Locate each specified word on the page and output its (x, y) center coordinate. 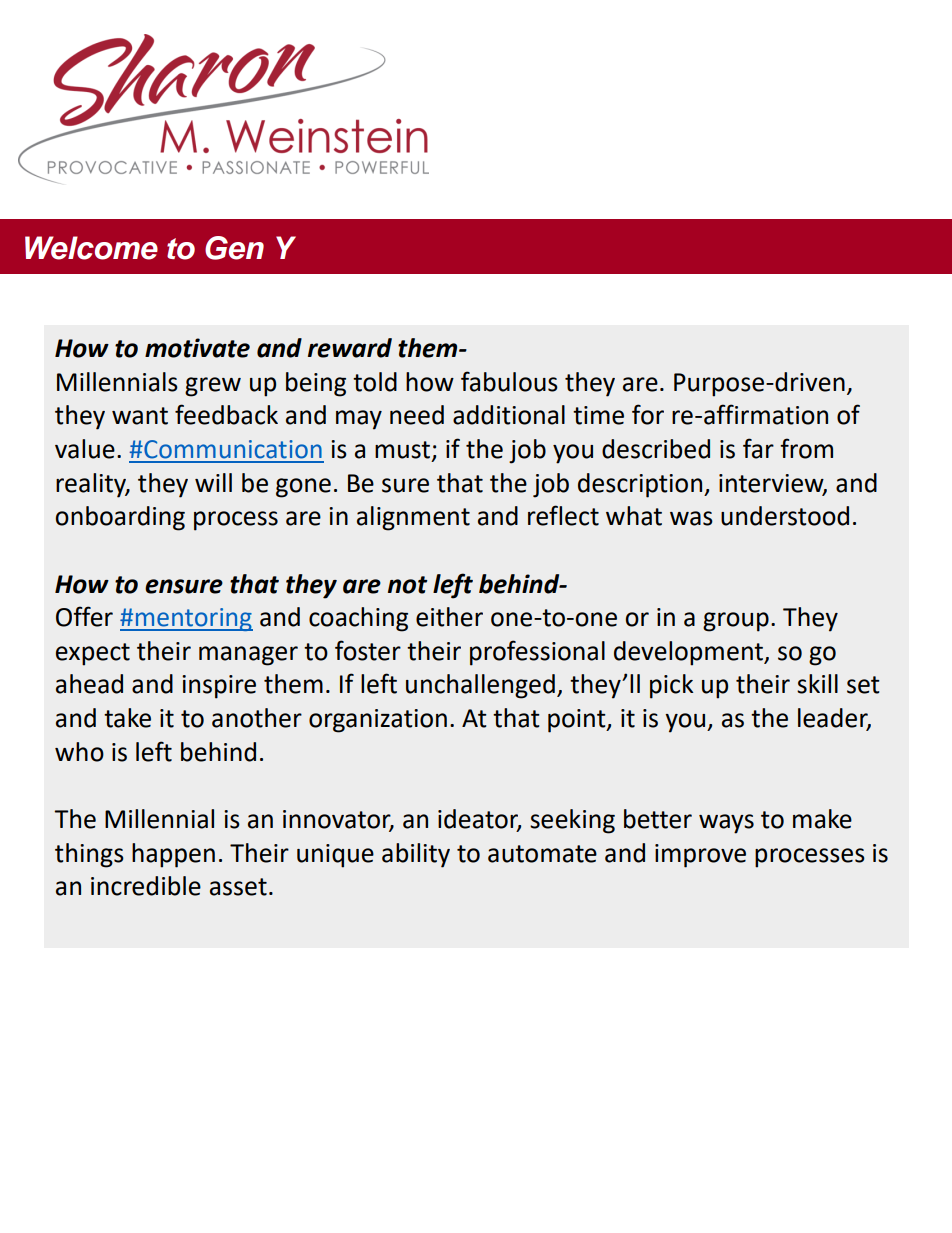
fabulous (509, 381)
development (690, 653)
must (404, 451)
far (758, 448)
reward (350, 348)
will (213, 482)
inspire (219, 687)
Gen (234, 248)
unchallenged (480, 686)
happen (173, 855)
